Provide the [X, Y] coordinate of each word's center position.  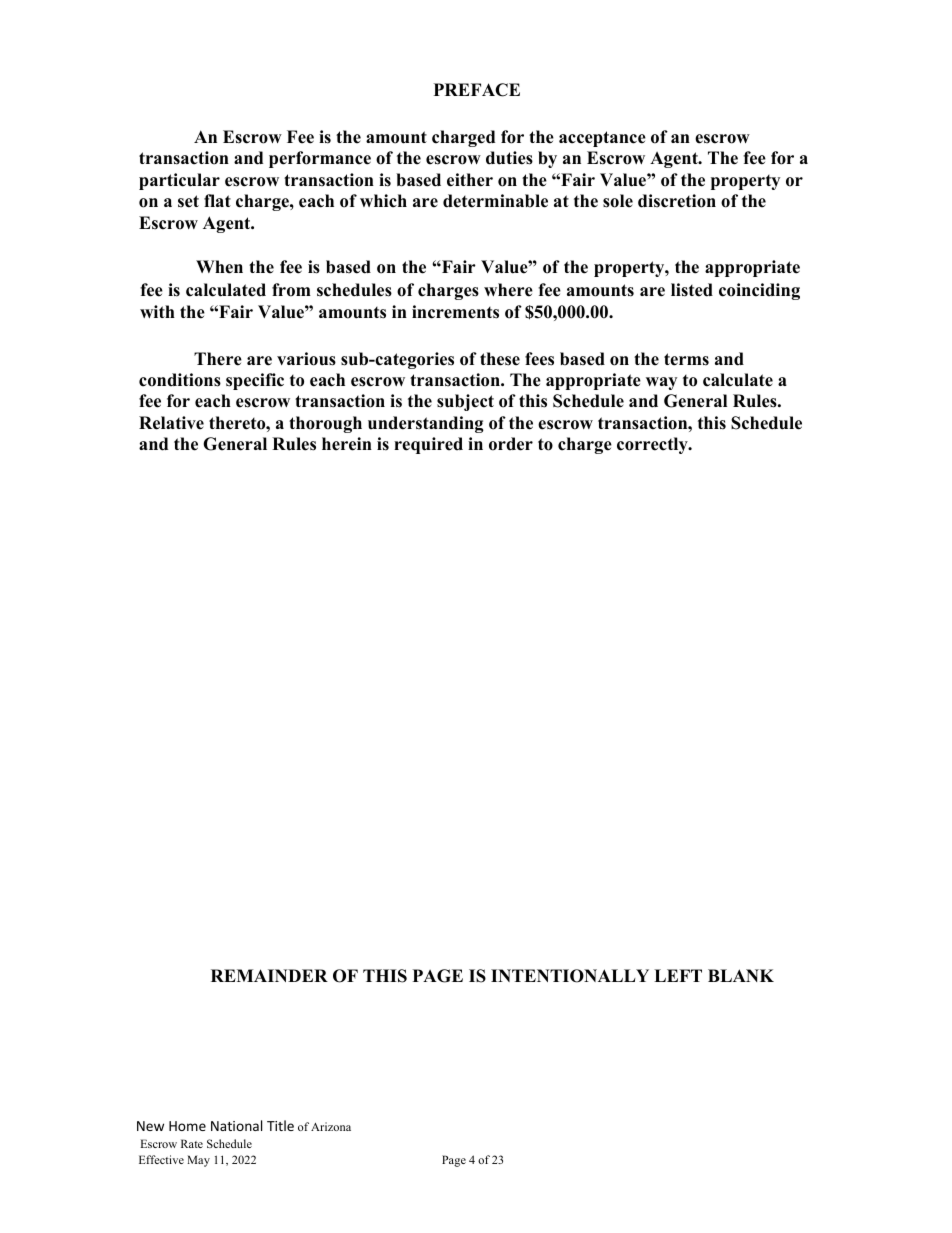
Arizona [331, 1126]
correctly [653, 445]
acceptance [602, 139]
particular [179, 181]
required [428, 445]
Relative [171, 423]
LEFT [678, 975]
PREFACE [477, 90]
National [236, 1125]
